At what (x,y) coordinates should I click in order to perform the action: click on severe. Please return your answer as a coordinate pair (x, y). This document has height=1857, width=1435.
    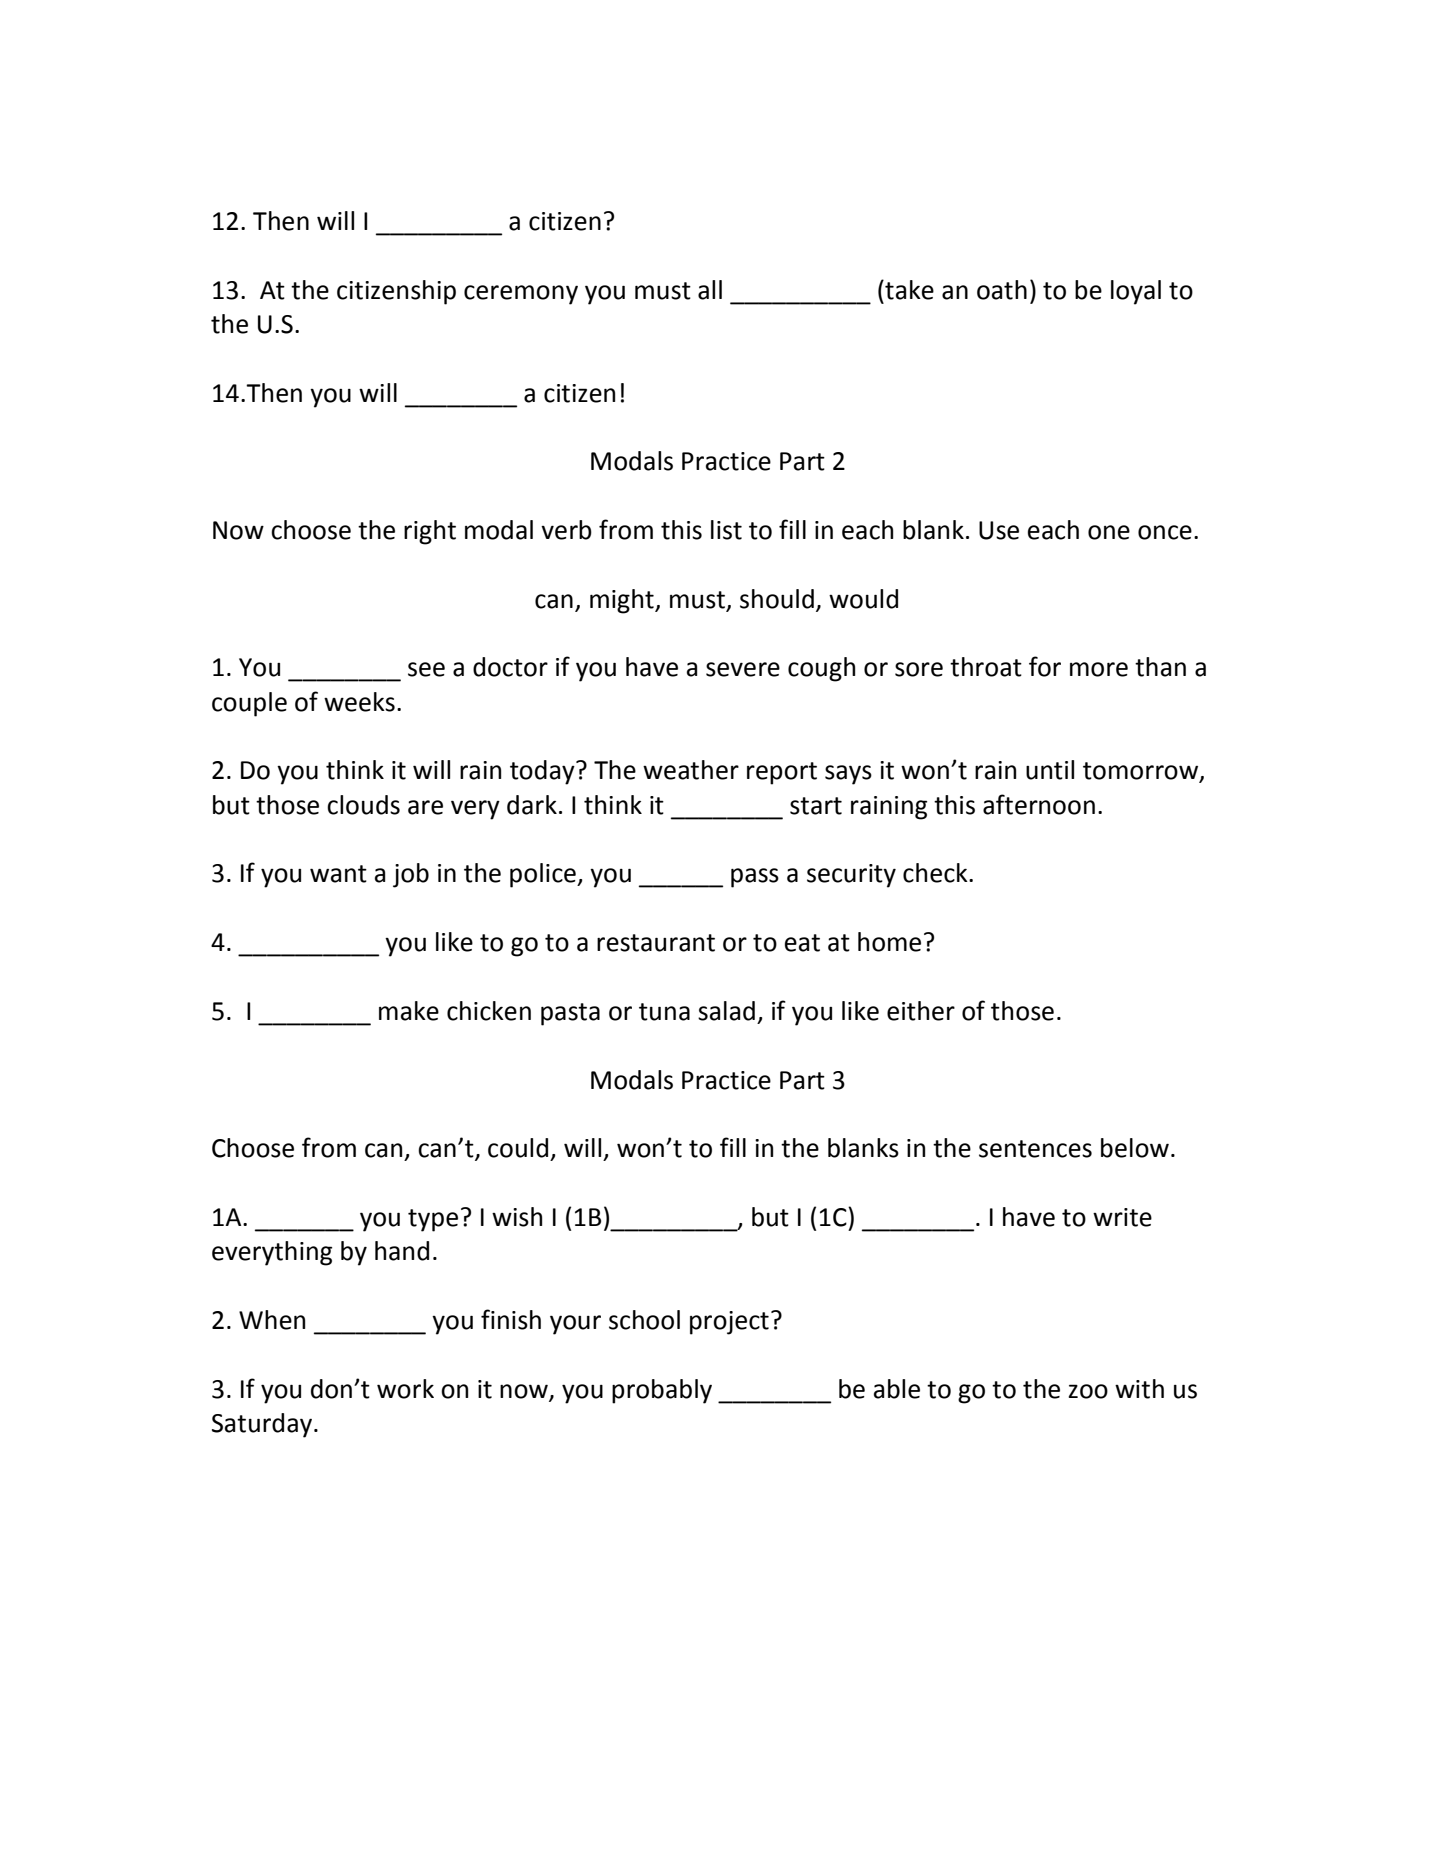
    Looking at the image, I should click on (743, 669).
